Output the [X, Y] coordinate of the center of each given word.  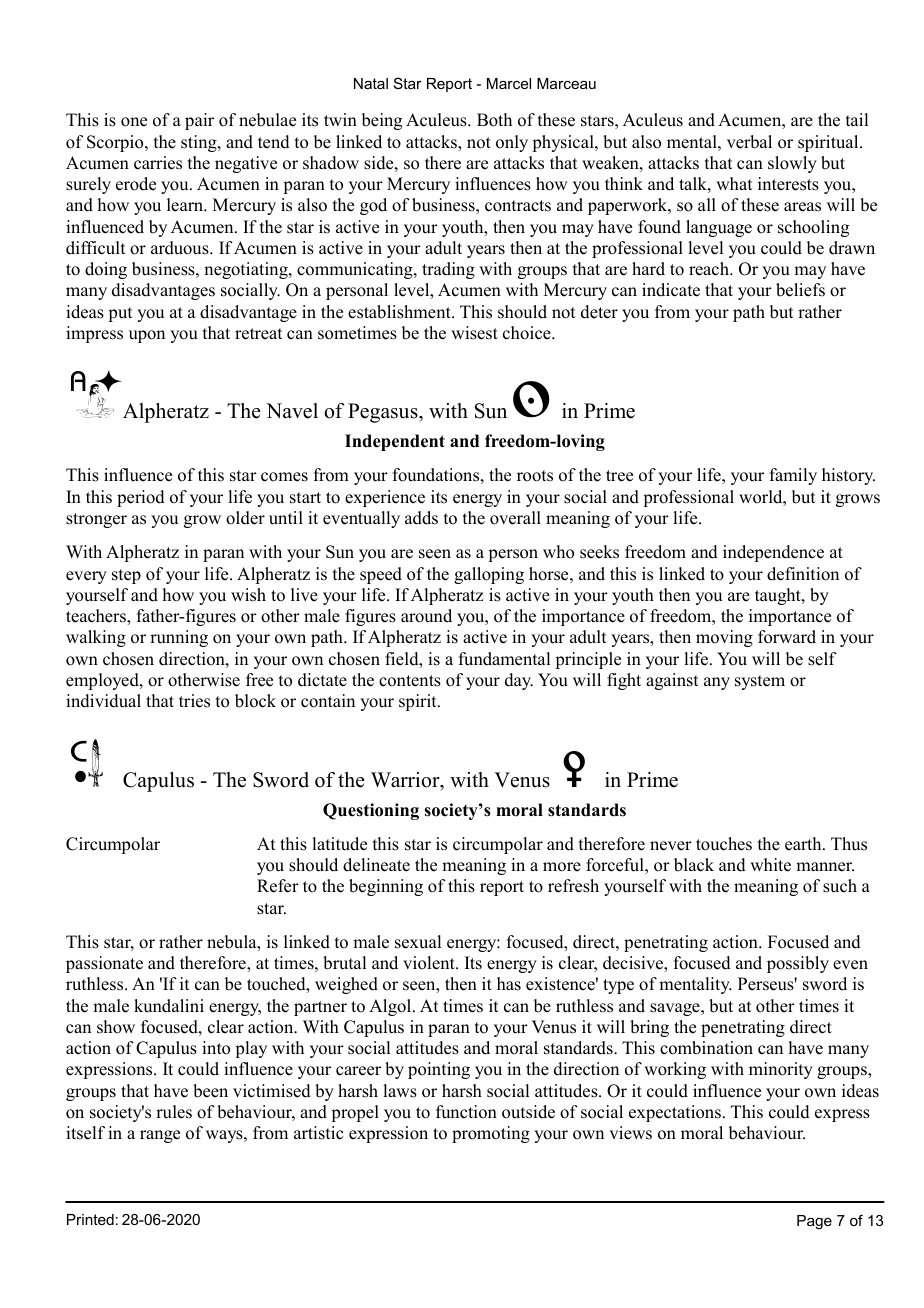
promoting [491, 1134]
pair [199, 121]
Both [494, 120]
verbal [749, 142]
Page [814, 1222]
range [160, 1136]
